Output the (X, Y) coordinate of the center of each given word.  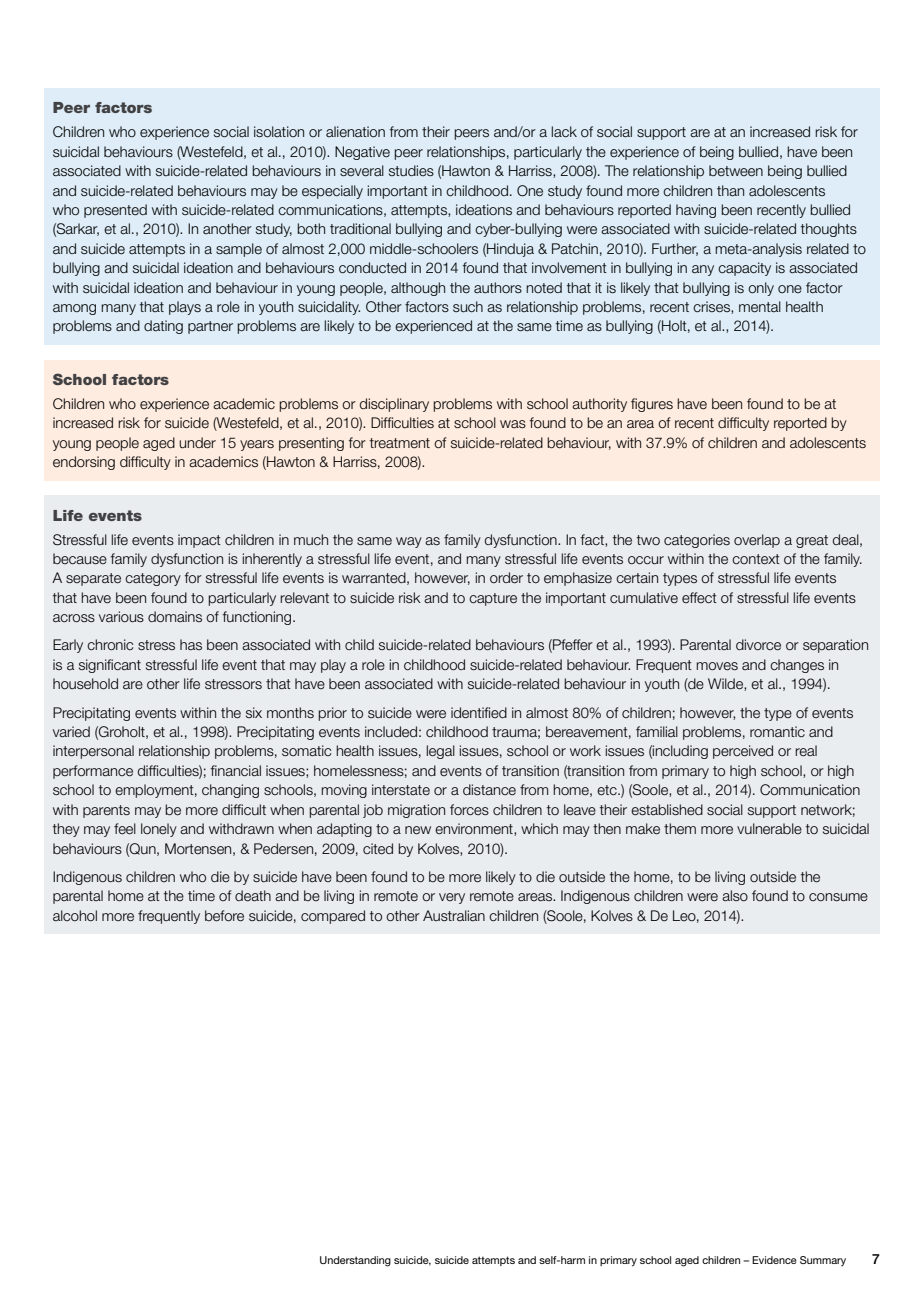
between (736, 171)
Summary (823, 1261)
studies (411, 170)
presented (115, 211)
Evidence (774, 1260)
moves (717, 666)
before (224, 916)
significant (110, 666)
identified (479, 713)
